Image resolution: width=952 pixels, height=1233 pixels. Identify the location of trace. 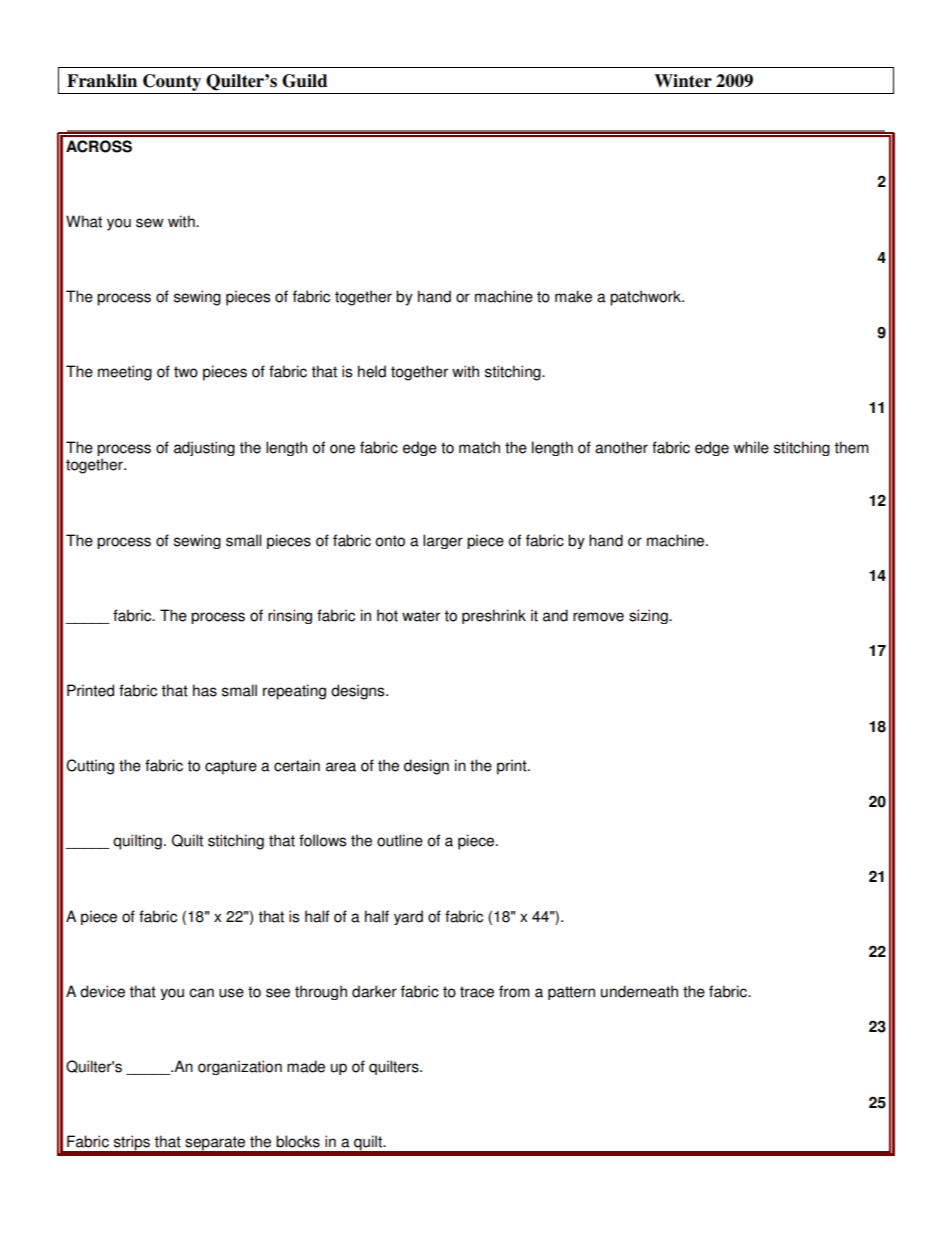
(477, 992).
